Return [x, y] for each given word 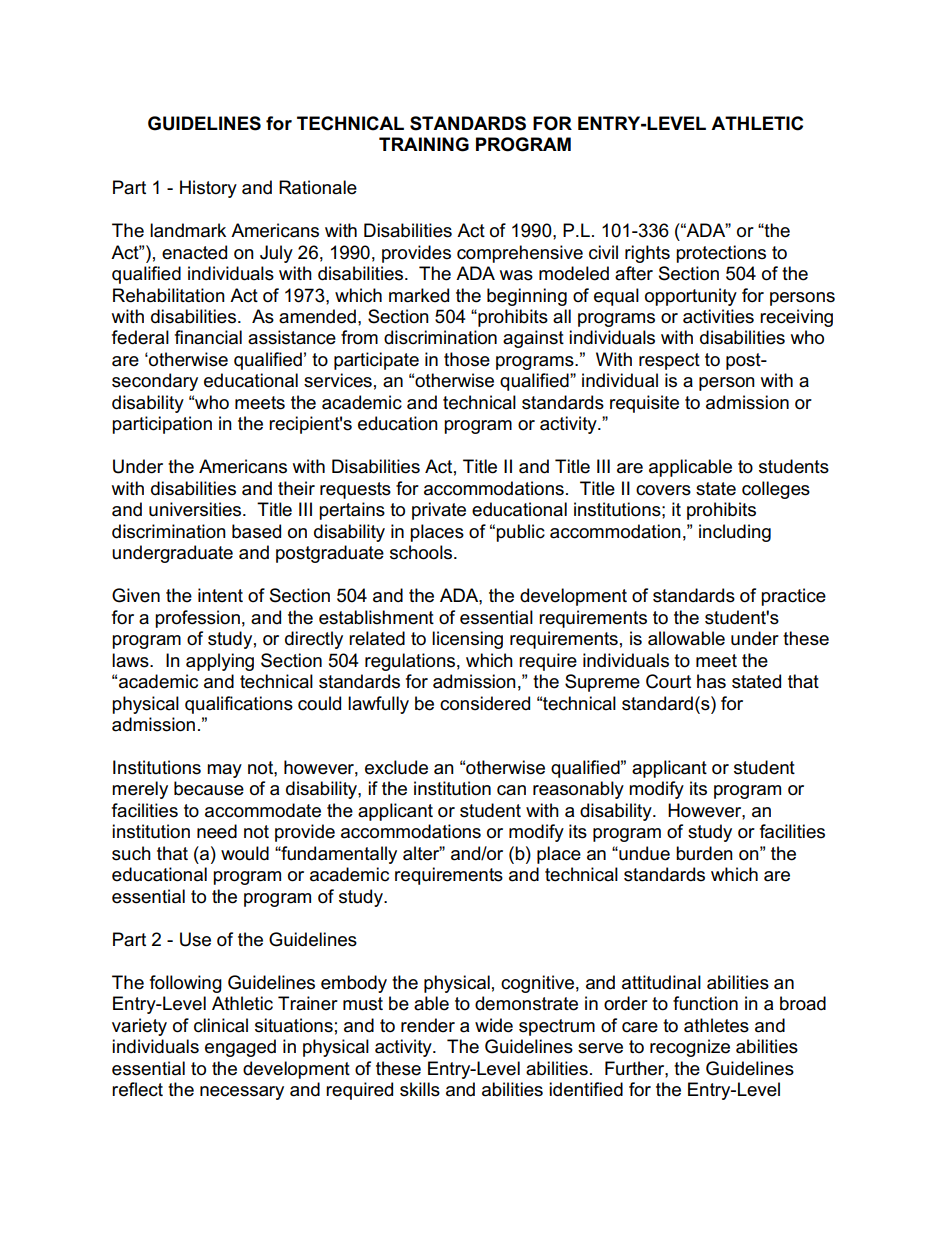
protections [721, 254]
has [711, 681]
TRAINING [424, 144]
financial [208, 337]
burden [704, 853]
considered [485, 703]
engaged [240, 1048]
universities [196, 509]
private [439, 511]
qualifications [239, 705]
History [208, 189]
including [735, 533]
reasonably [578, 790]
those [467, 359]
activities [718, 316]
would [245, 853]
